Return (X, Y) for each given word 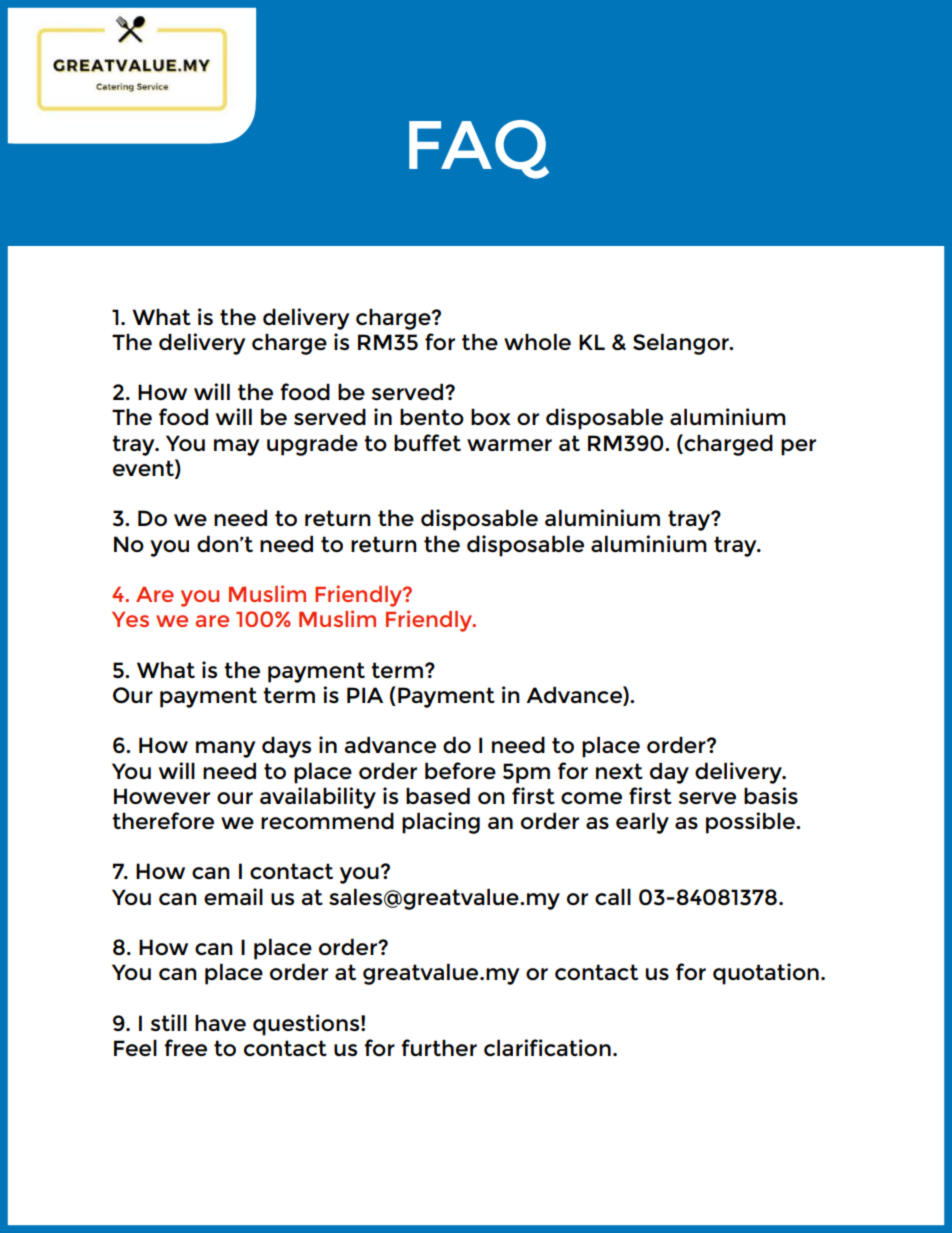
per (798, 447)
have (220, 1023)
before (460, 770)
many (225, 749)
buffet (427, 442)
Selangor (682, 344)
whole (537, 341)
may (236, 447)
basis (771, 795)
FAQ (479, 149)
